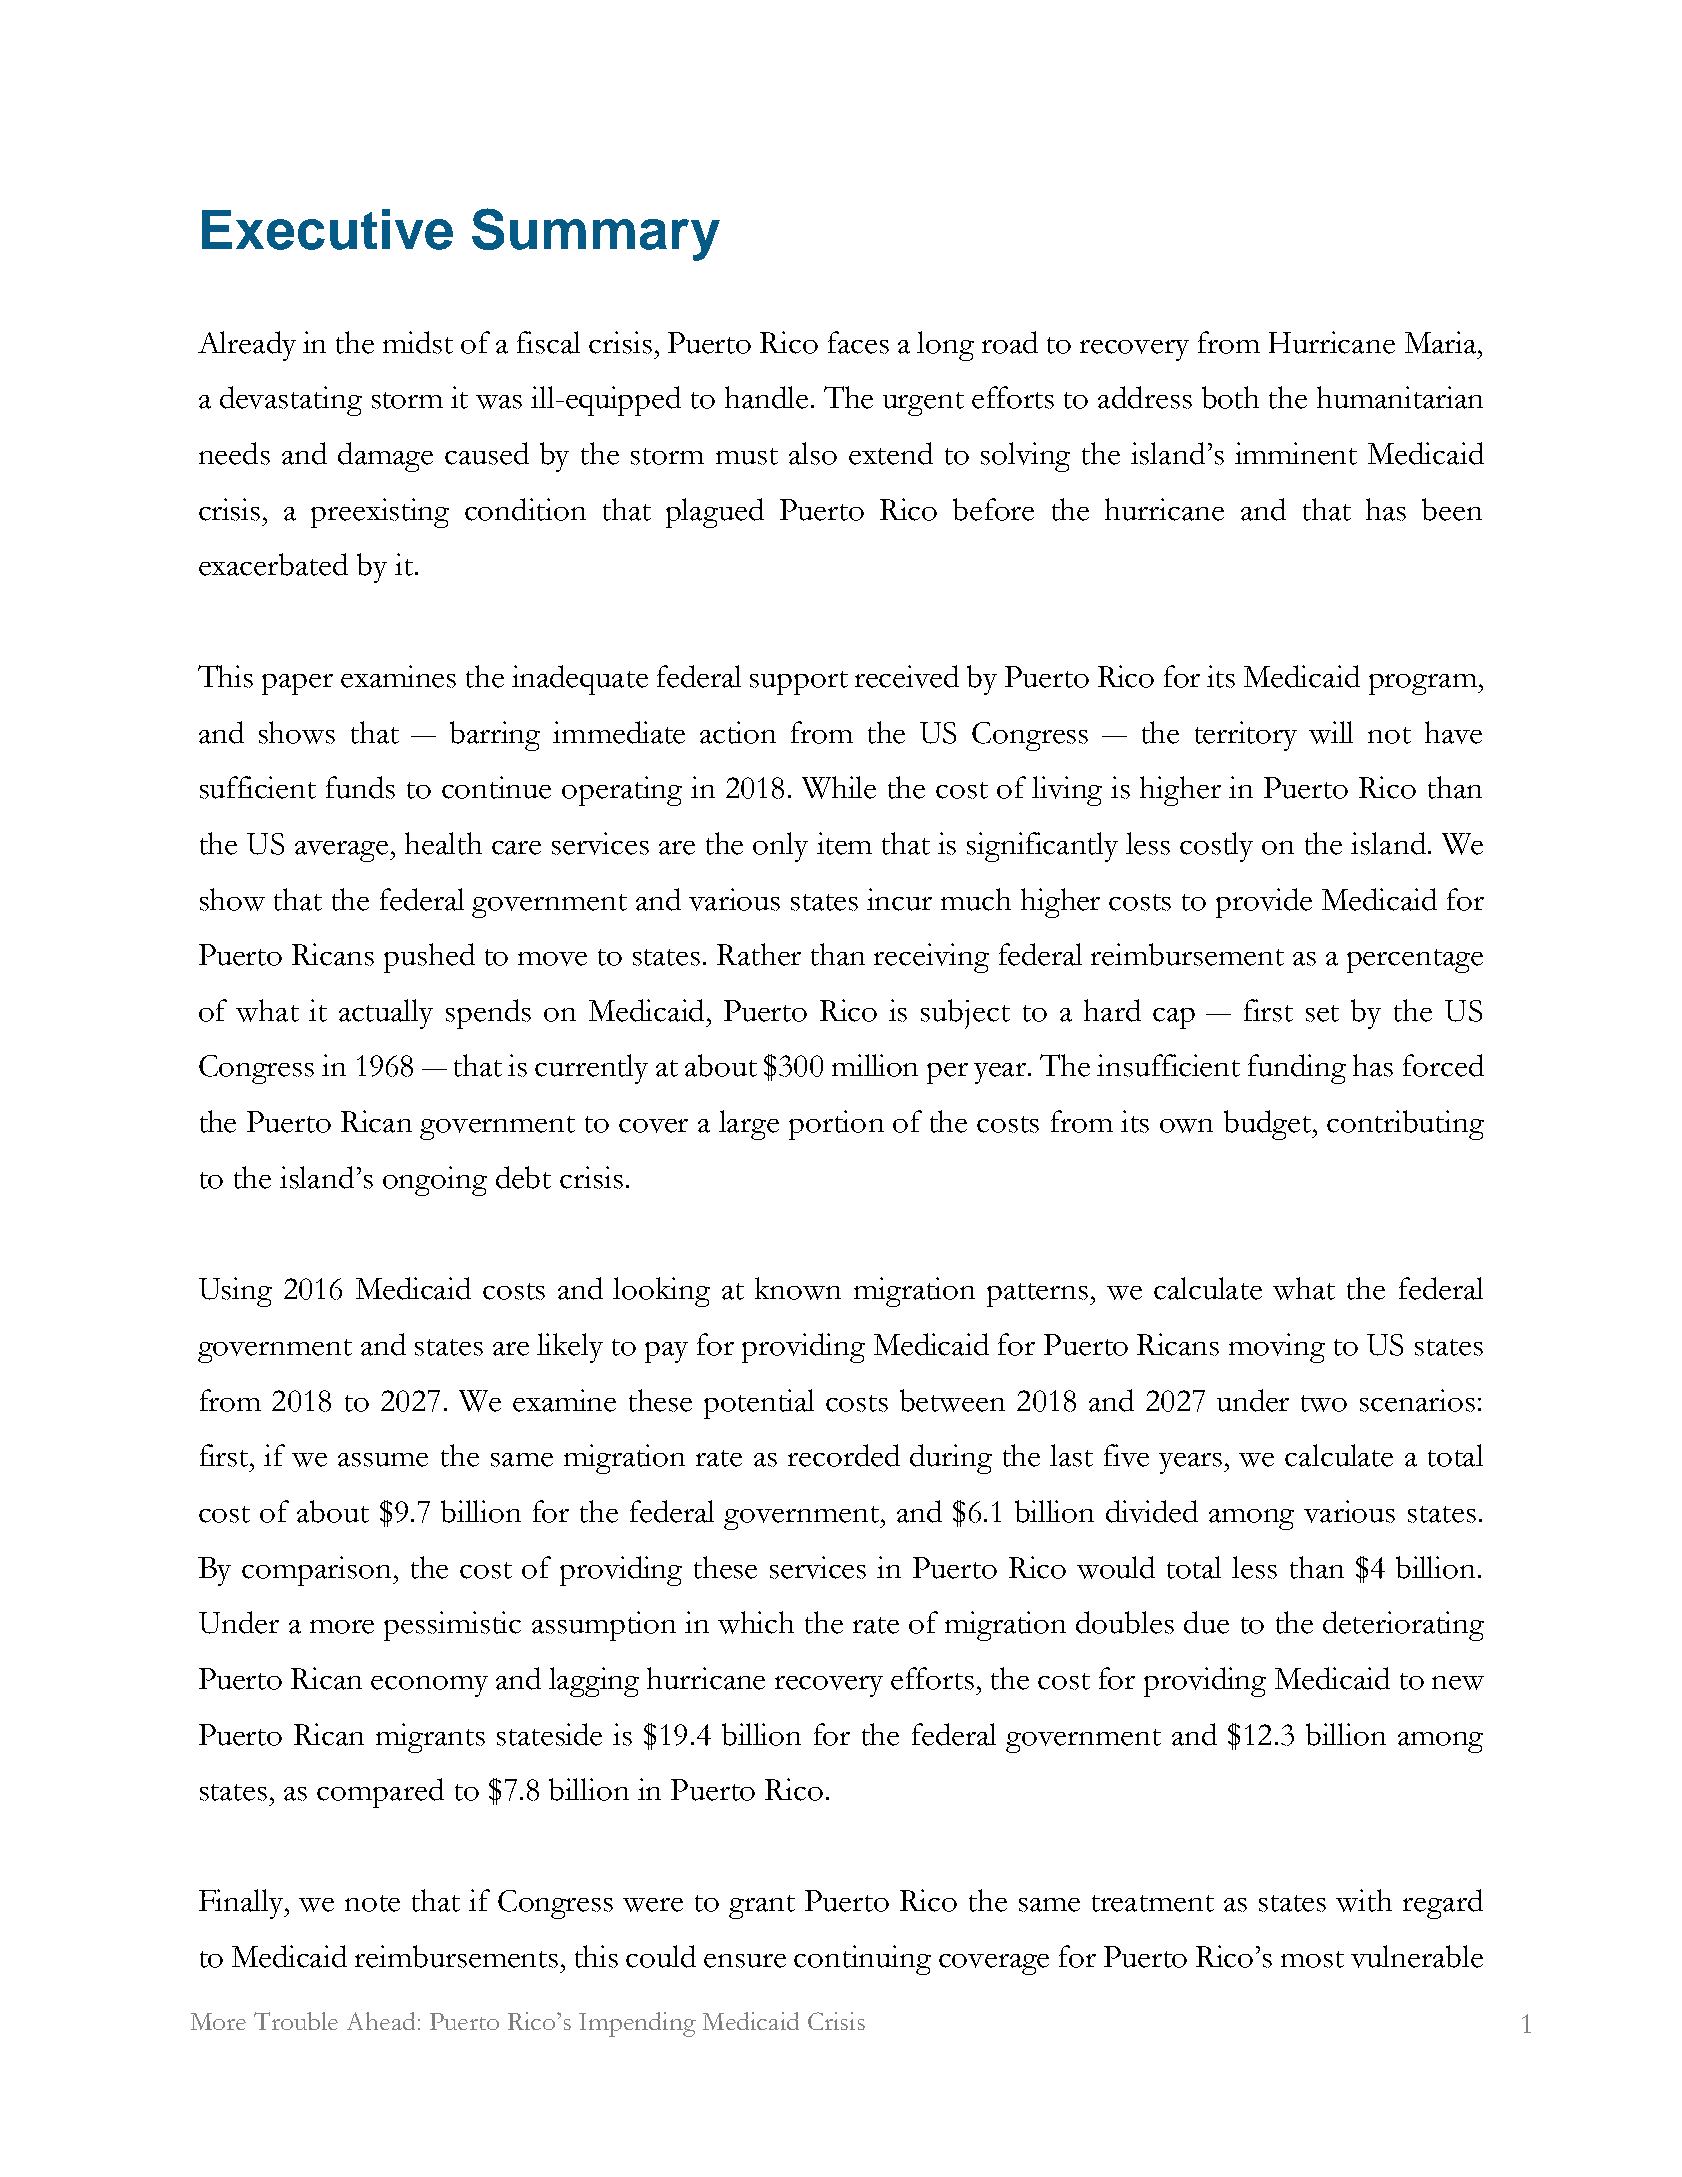  What do you see at coordinates (858, 342) in the screenshot?
I see `faces` at bounding box center [858, 342].
